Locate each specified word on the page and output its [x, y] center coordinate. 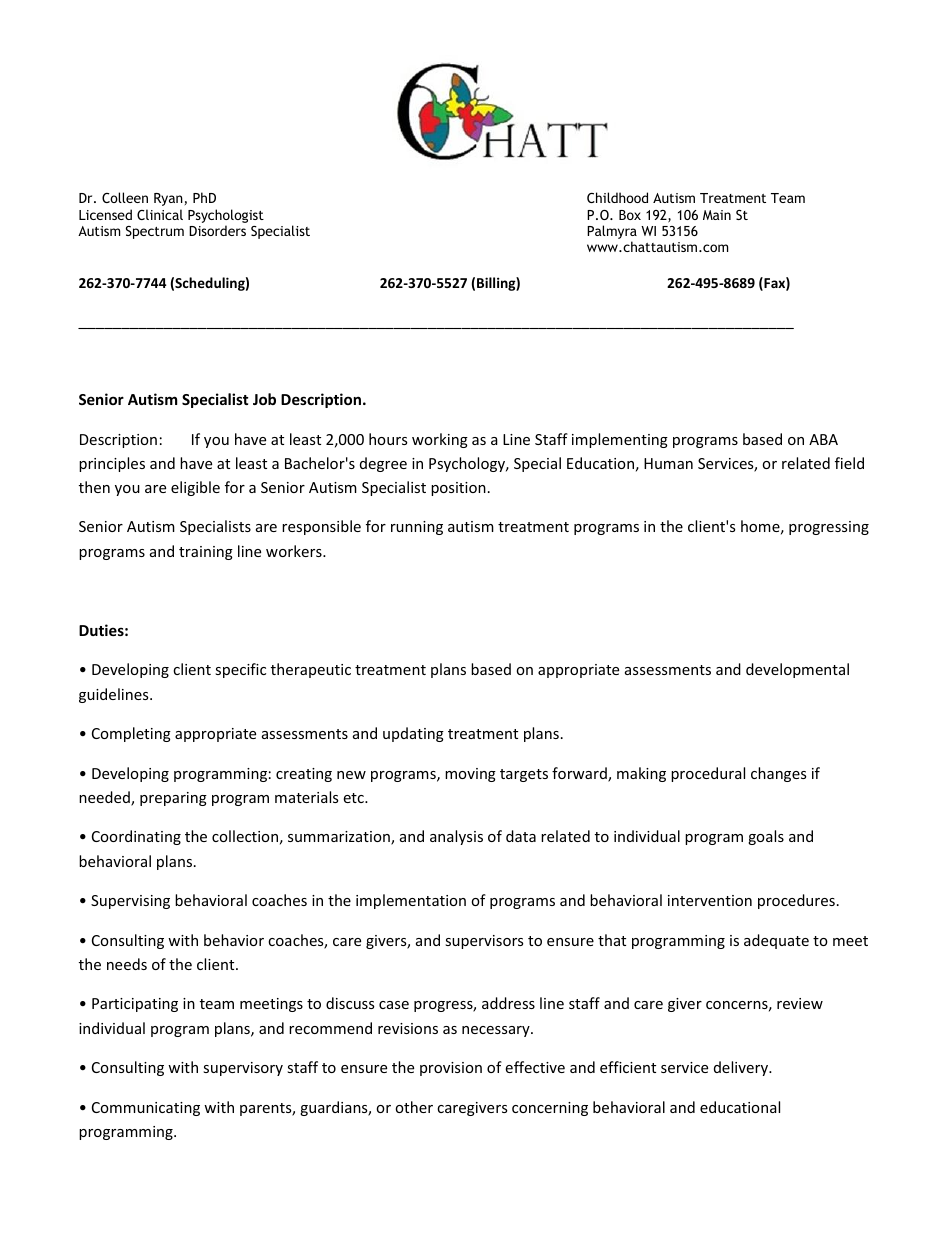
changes [778, 774]
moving [470, 775]
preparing [173, 799]
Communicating [146, 1109]
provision [451, 1069]
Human [668, 463]
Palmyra [612, 233]
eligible [195, 488]
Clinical [160, 214]
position [458, 489]
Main [717, 215]
